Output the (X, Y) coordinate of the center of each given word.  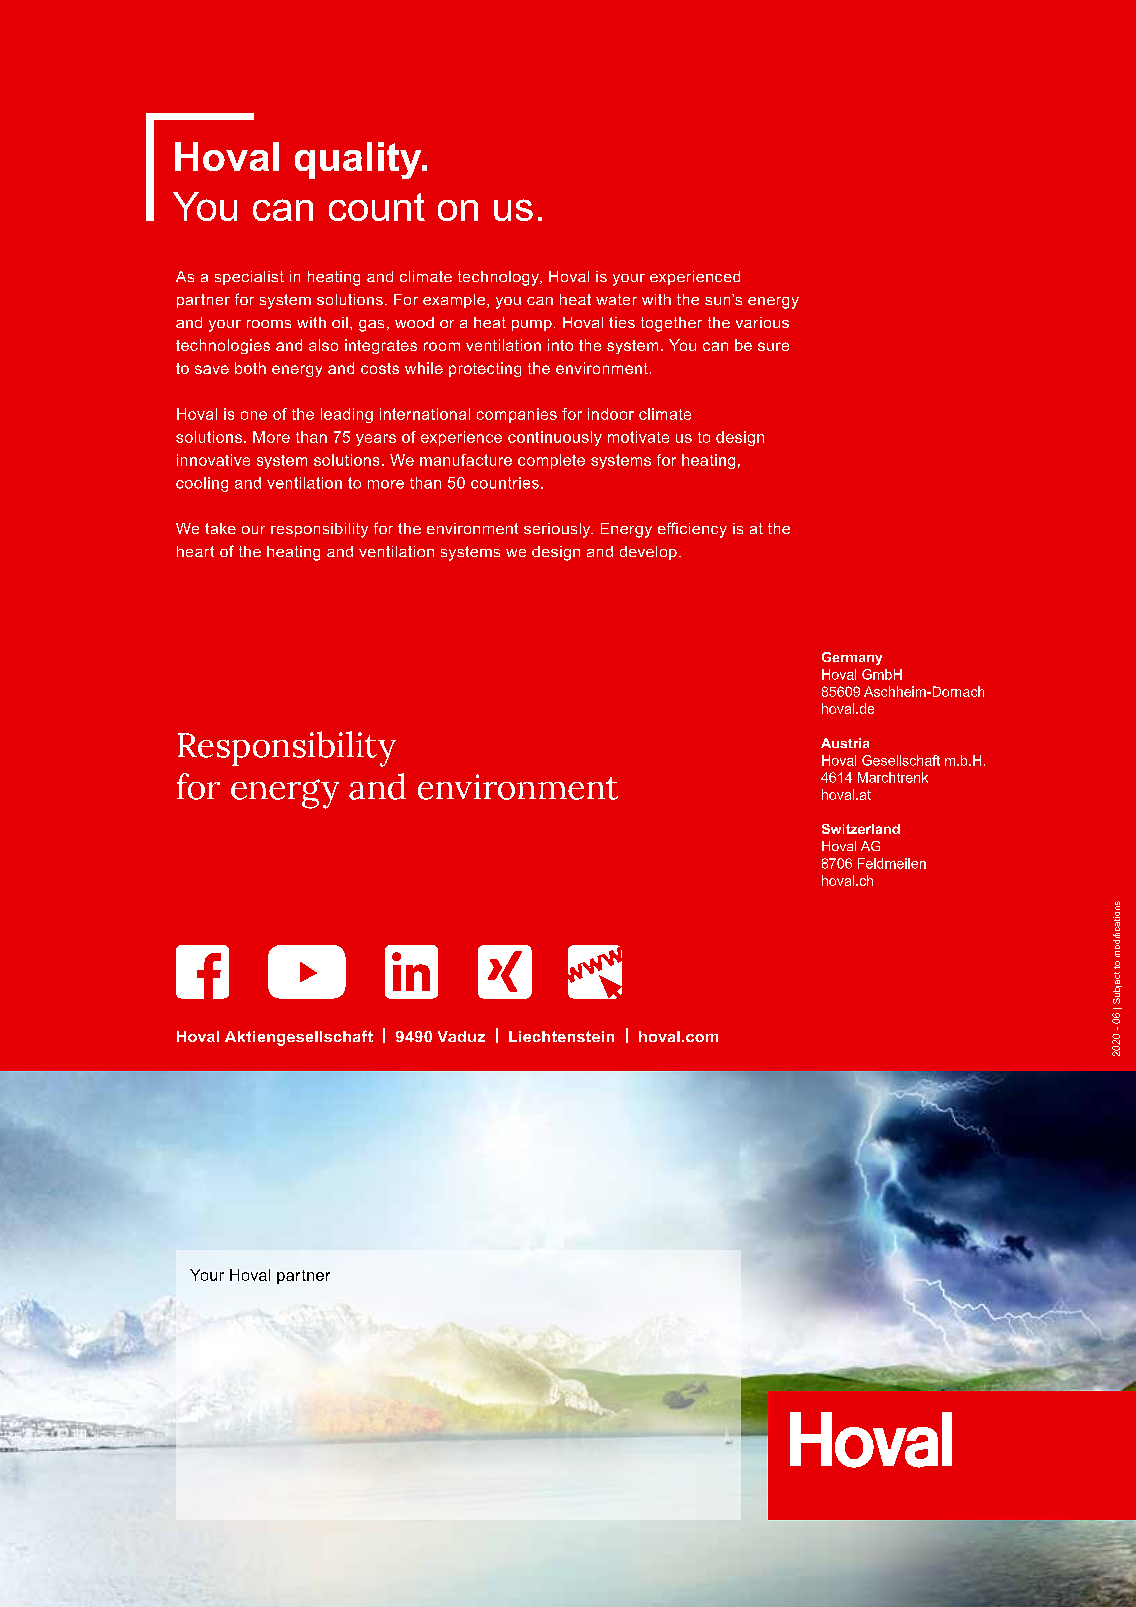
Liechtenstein (561, 1036)
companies (517, 415)
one (254, 415)
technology (499, 278)
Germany (852, 658)
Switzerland (861, 829)
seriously (558, 530)
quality (359, 160)
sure (773, 346)
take (220, 528)
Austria (845, 743)
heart (195, 551)
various (762, 322)
